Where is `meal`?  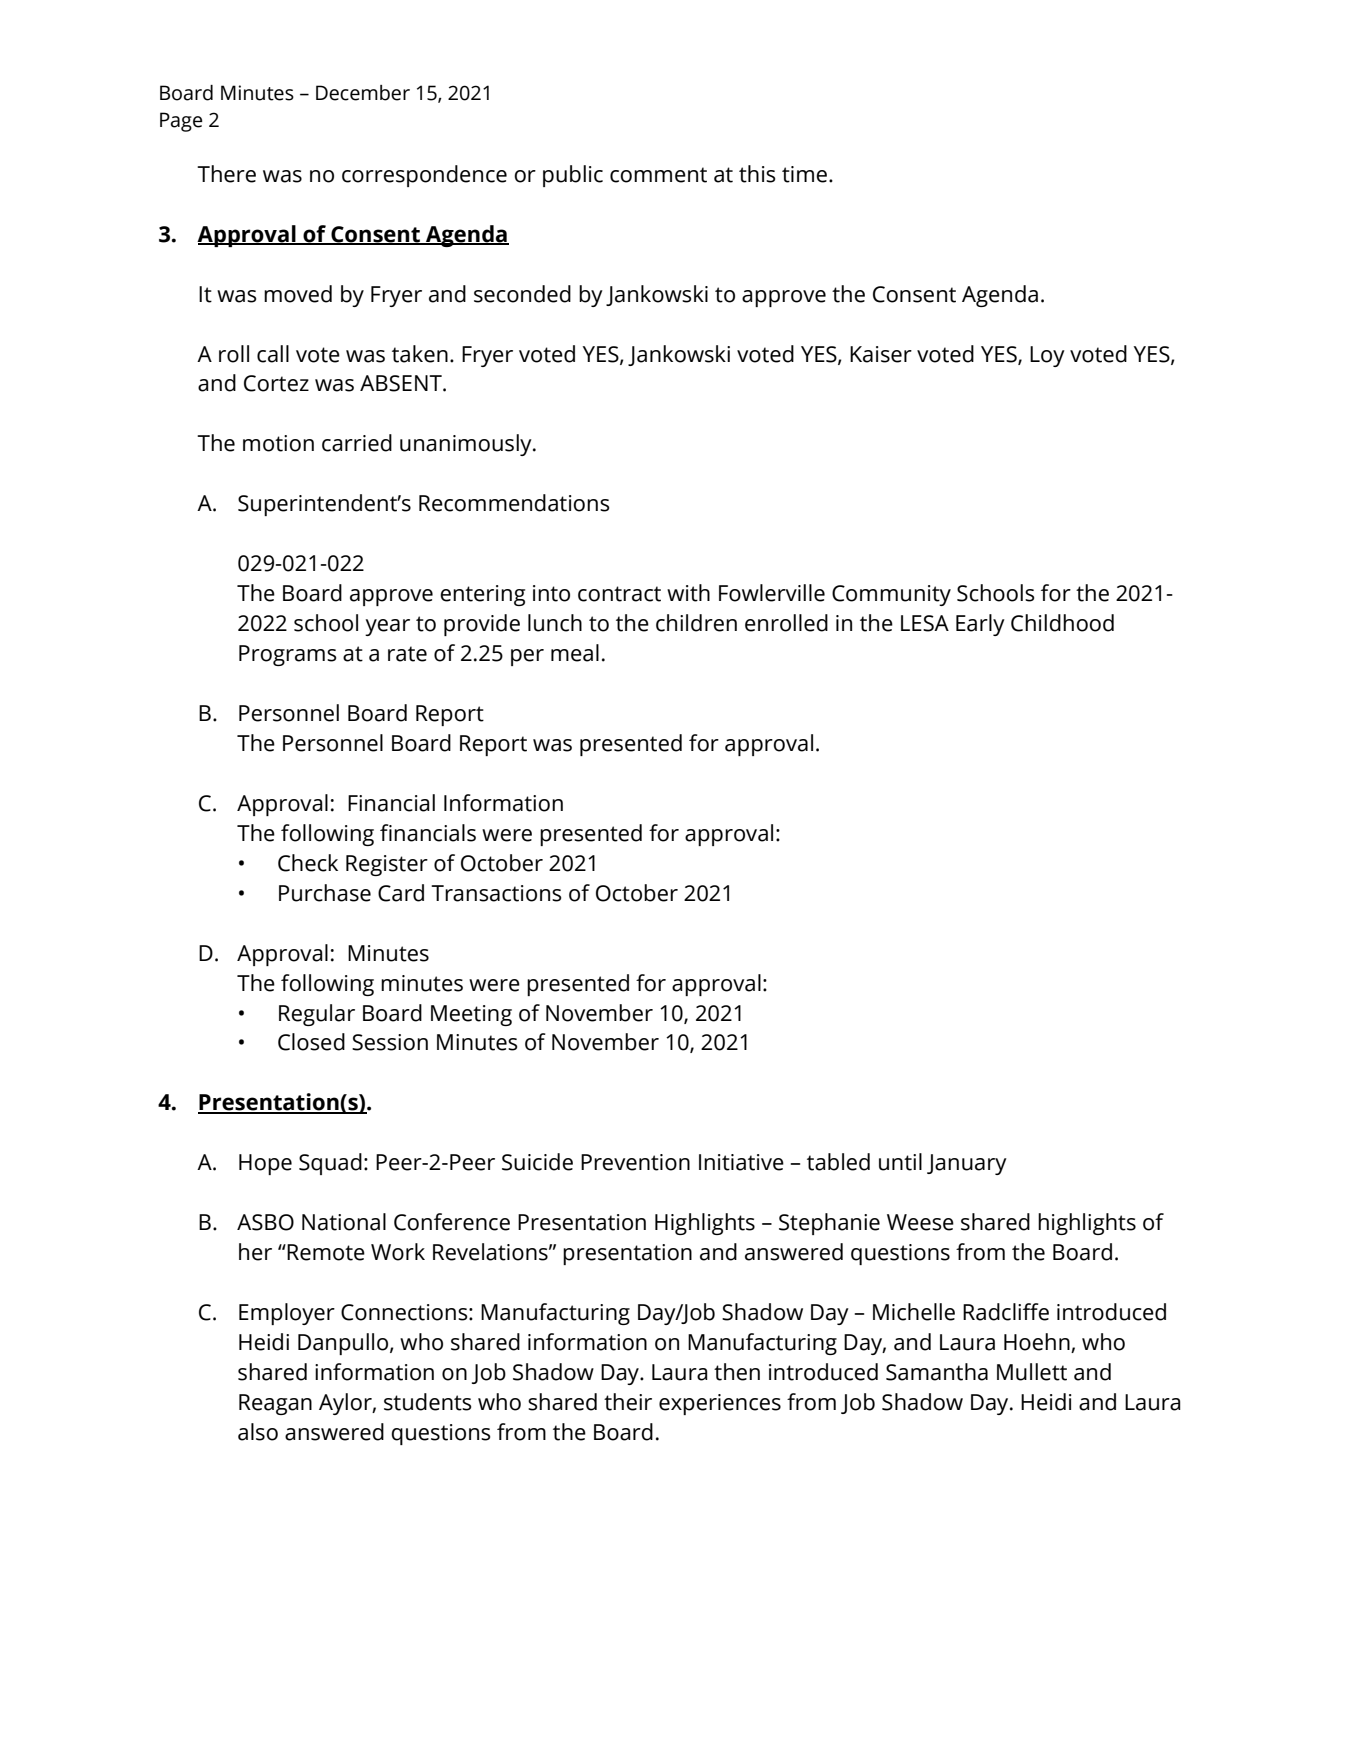
meal is located at coordinates (575, 653).
